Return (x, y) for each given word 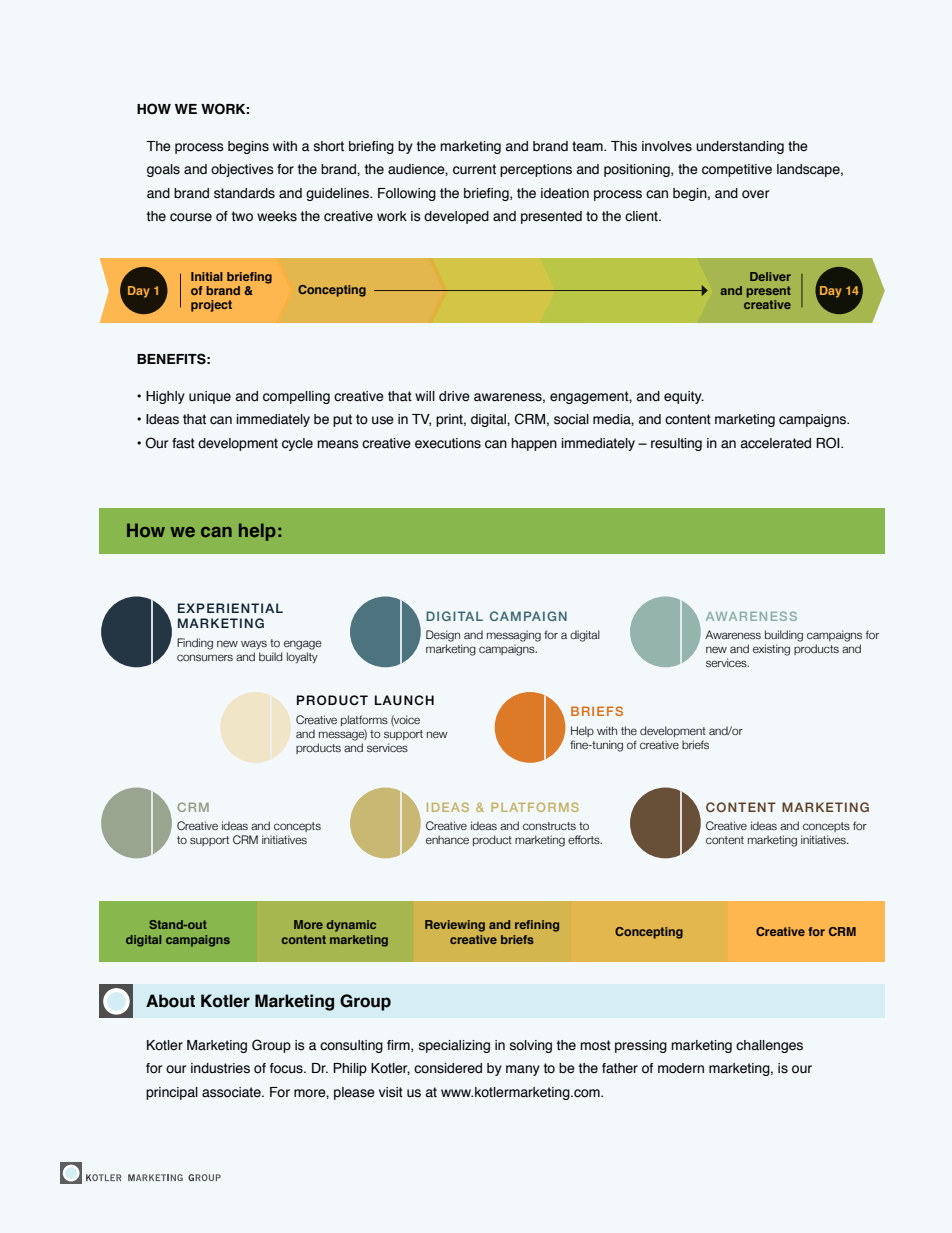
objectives (242, 170)
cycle (297, 444)
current (474, 169)
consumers (205, 657)
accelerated (776, 443)
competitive (737, 170)
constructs (549, 826)
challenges (769, 1046)
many (523, 1070)
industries (220, 1068)
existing (771, 650)
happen (534, 444)
